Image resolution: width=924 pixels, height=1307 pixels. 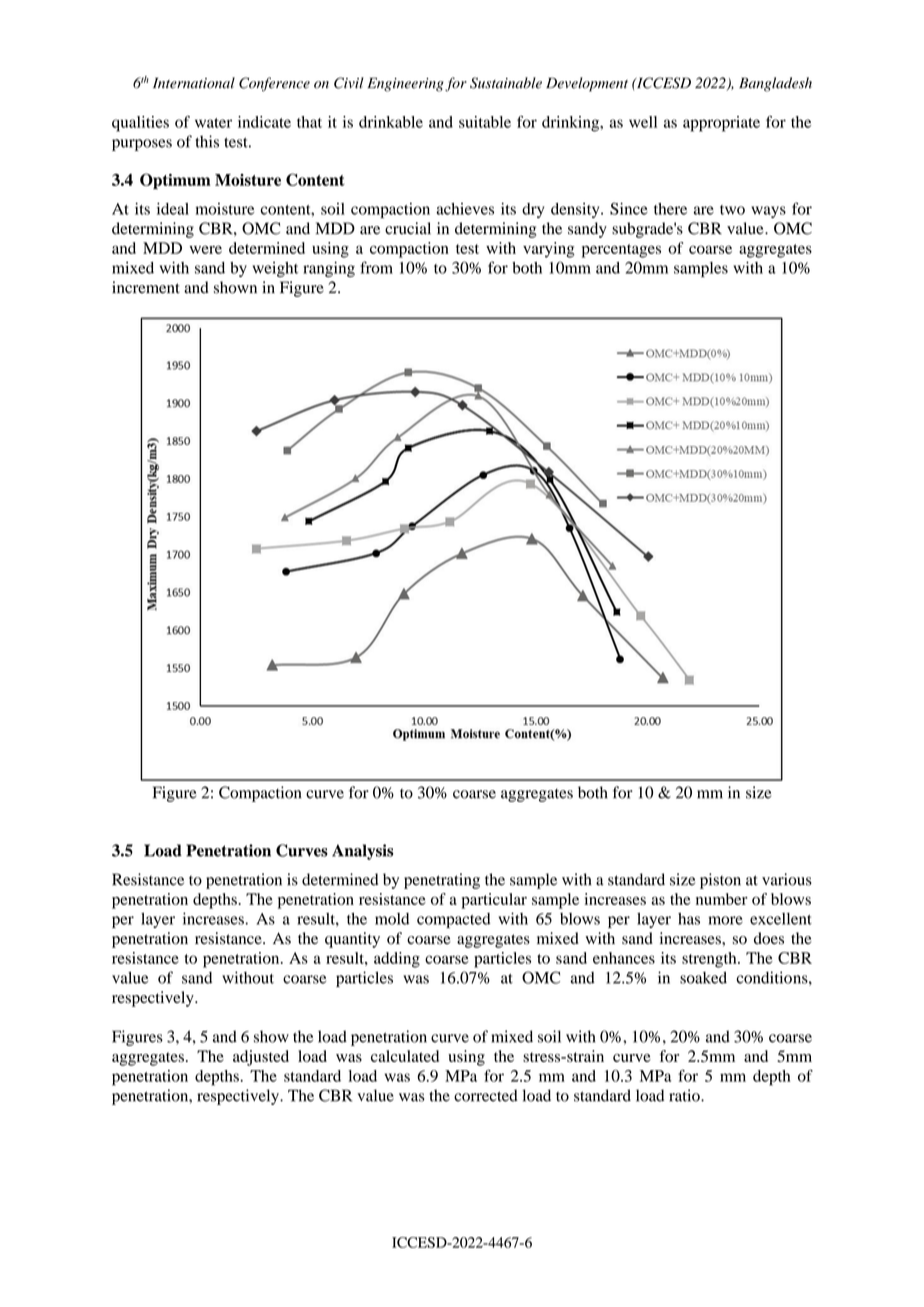 I want to click on adjusted, so click(x=261, y=1058).
